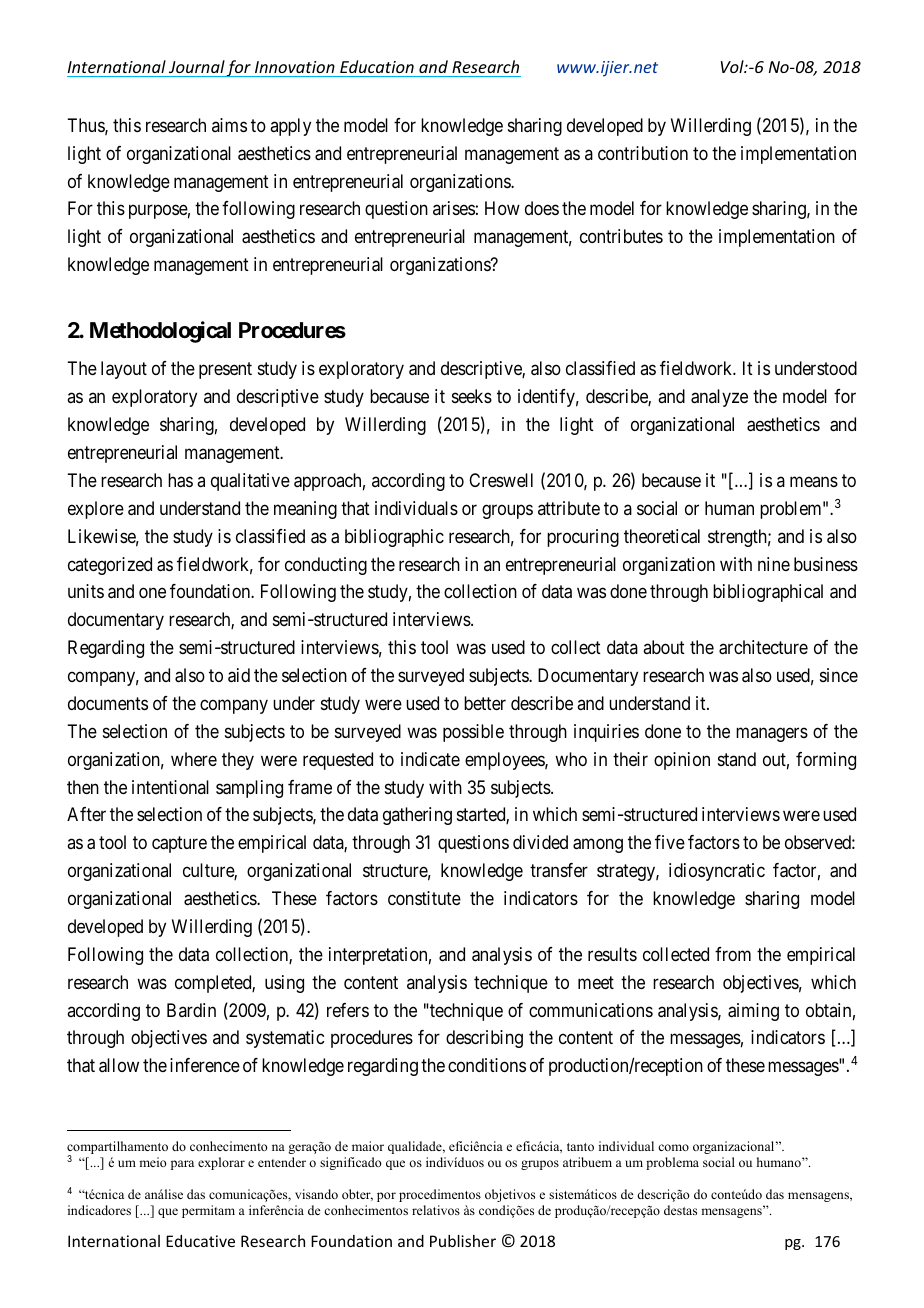 The image size is (924, 1308). What do you see at coordinates (197, 66) in the page?
I see `Journal` at bounding box center [197, 66].
